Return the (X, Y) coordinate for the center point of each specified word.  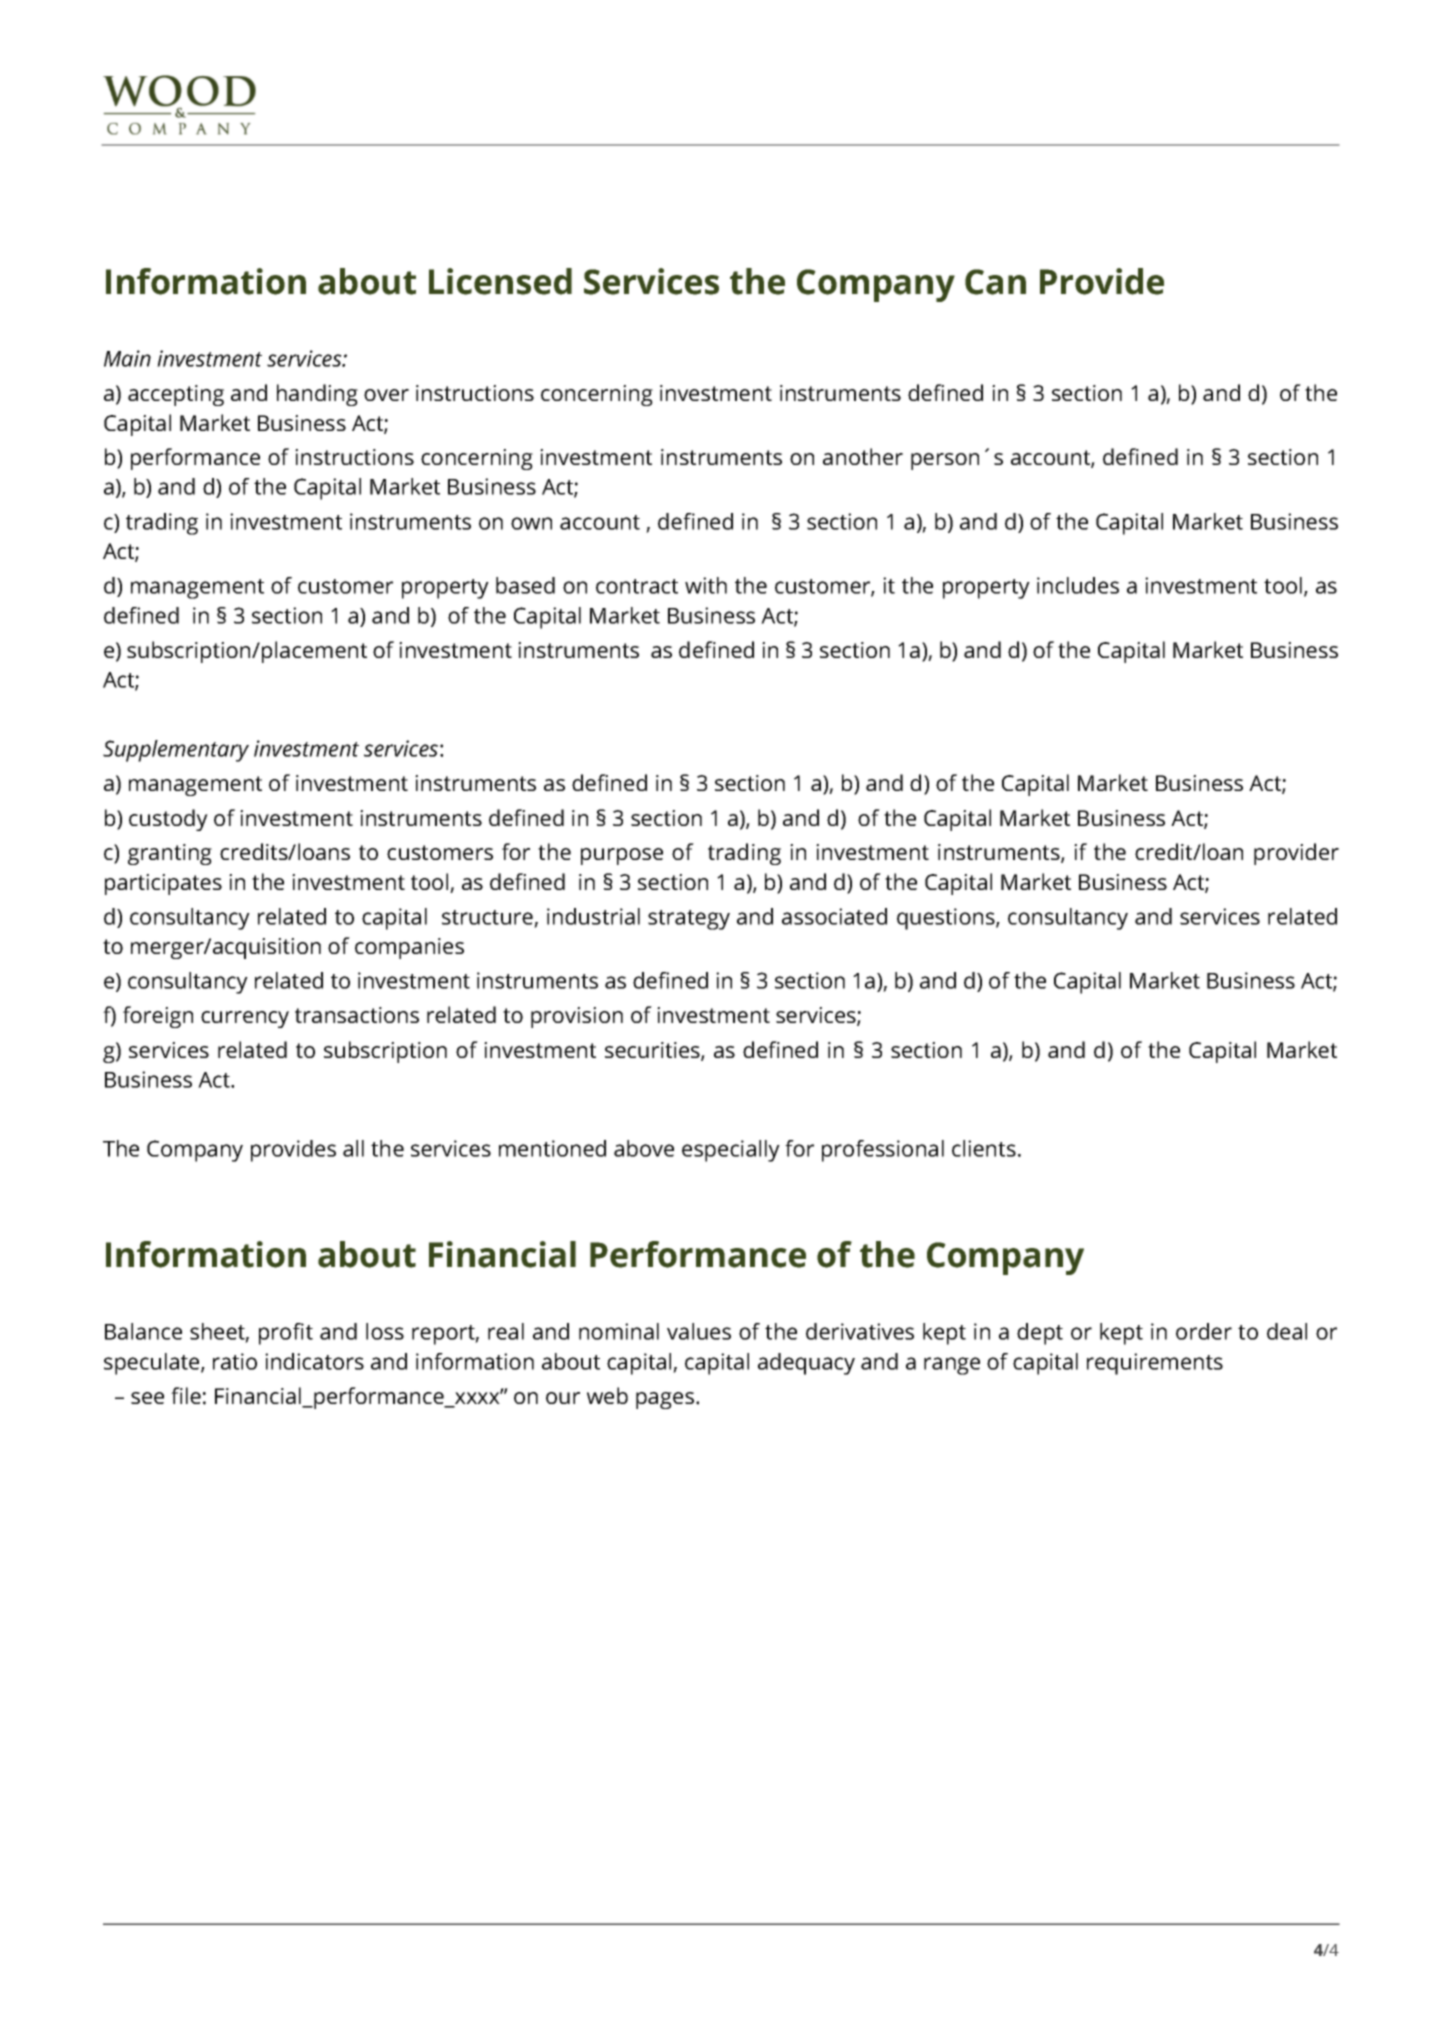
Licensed (500, 281)
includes (1078, 585)
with (706, 585)
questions (947, 919)
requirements (1155, 1364)
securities (653, 1051)
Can (995, 282)
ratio (235, 1361)
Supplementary (176, 751)
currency (245, 1019)
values (699, 1331)
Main (127, 358)
